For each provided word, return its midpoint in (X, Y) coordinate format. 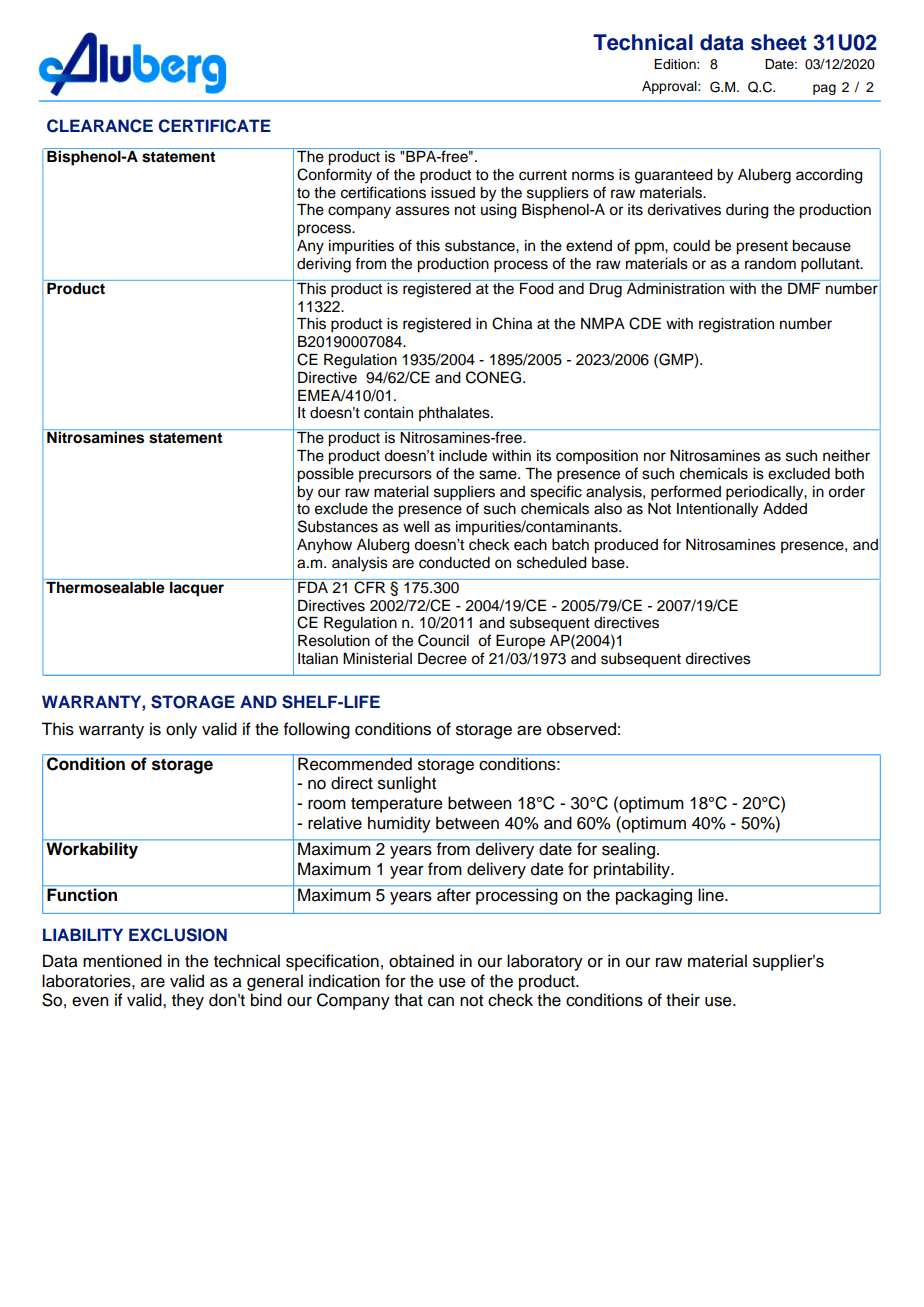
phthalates (455, 414)
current (543, 175)
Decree (442, 659)
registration (736, 325)
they (188, 1001)
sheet (779, 42)
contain (388, 413)
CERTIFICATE (215, 126)
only (181, 730)
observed (581, 729)
